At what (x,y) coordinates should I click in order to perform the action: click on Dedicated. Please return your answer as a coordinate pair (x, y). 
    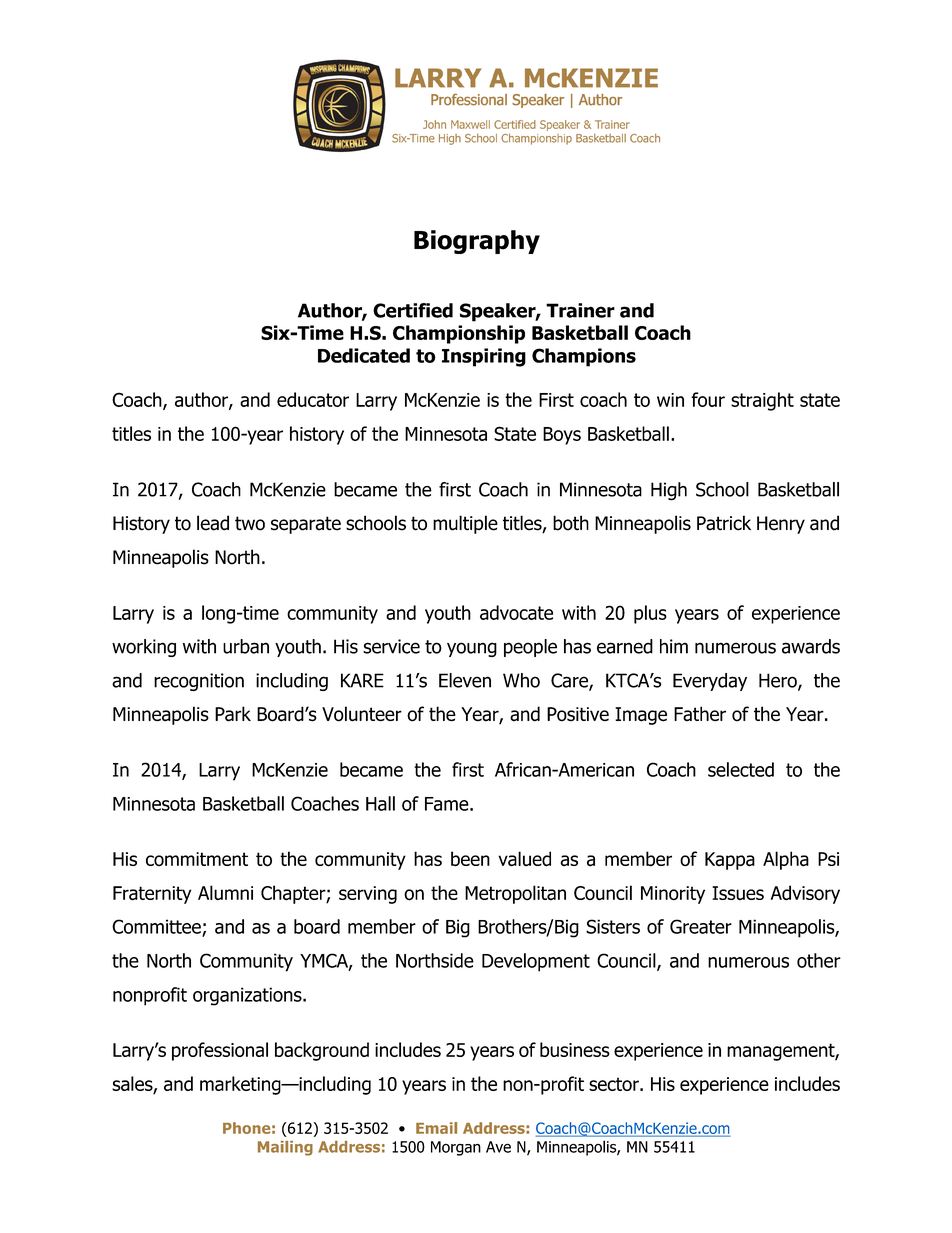
    Looking at the image, I should click on (364, 355).
